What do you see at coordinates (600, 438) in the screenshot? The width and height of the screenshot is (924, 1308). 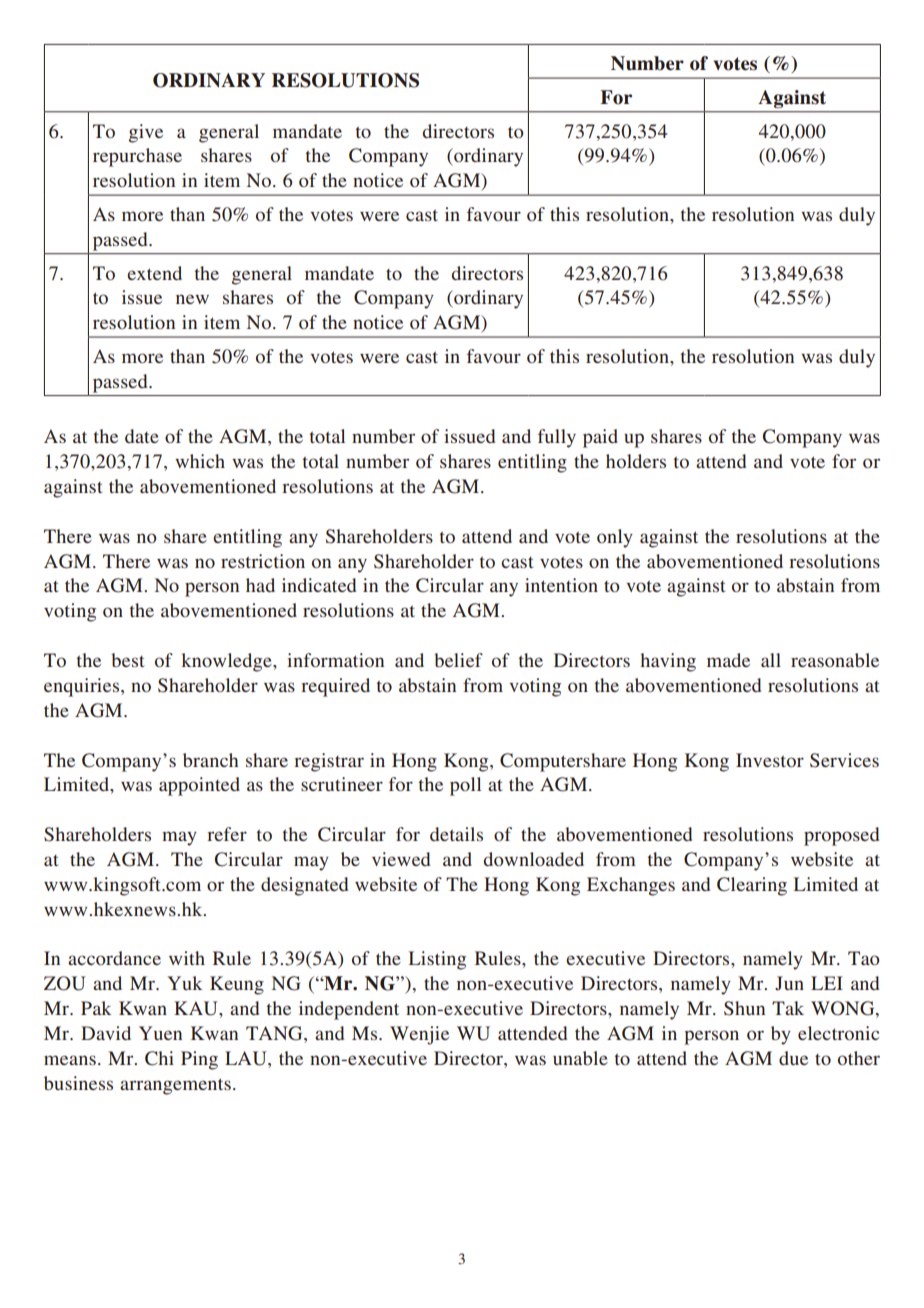 I see `paid` at bounding box center [600, 438].
